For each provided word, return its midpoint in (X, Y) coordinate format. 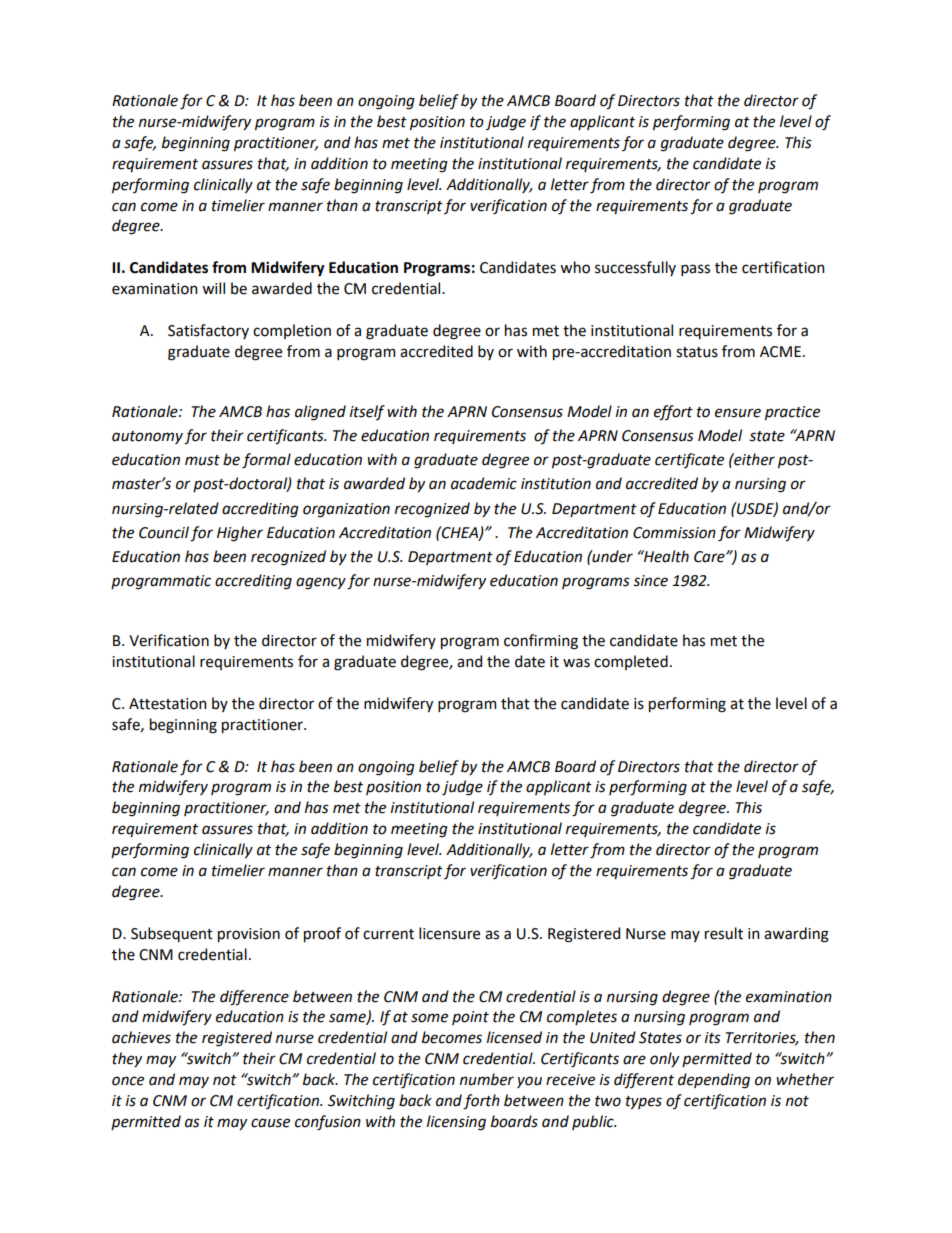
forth (481, 1102)
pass (695, 270)
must (202, 460)
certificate (689, 460)
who (575, 267)
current (388, 934)
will (213, 288)
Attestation (167, 704)
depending (714, 1081)
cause (270, 1123)
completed (631, 662)
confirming (541, 642)
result (724, 933)
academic (484, 483)
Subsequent (172, 934)
